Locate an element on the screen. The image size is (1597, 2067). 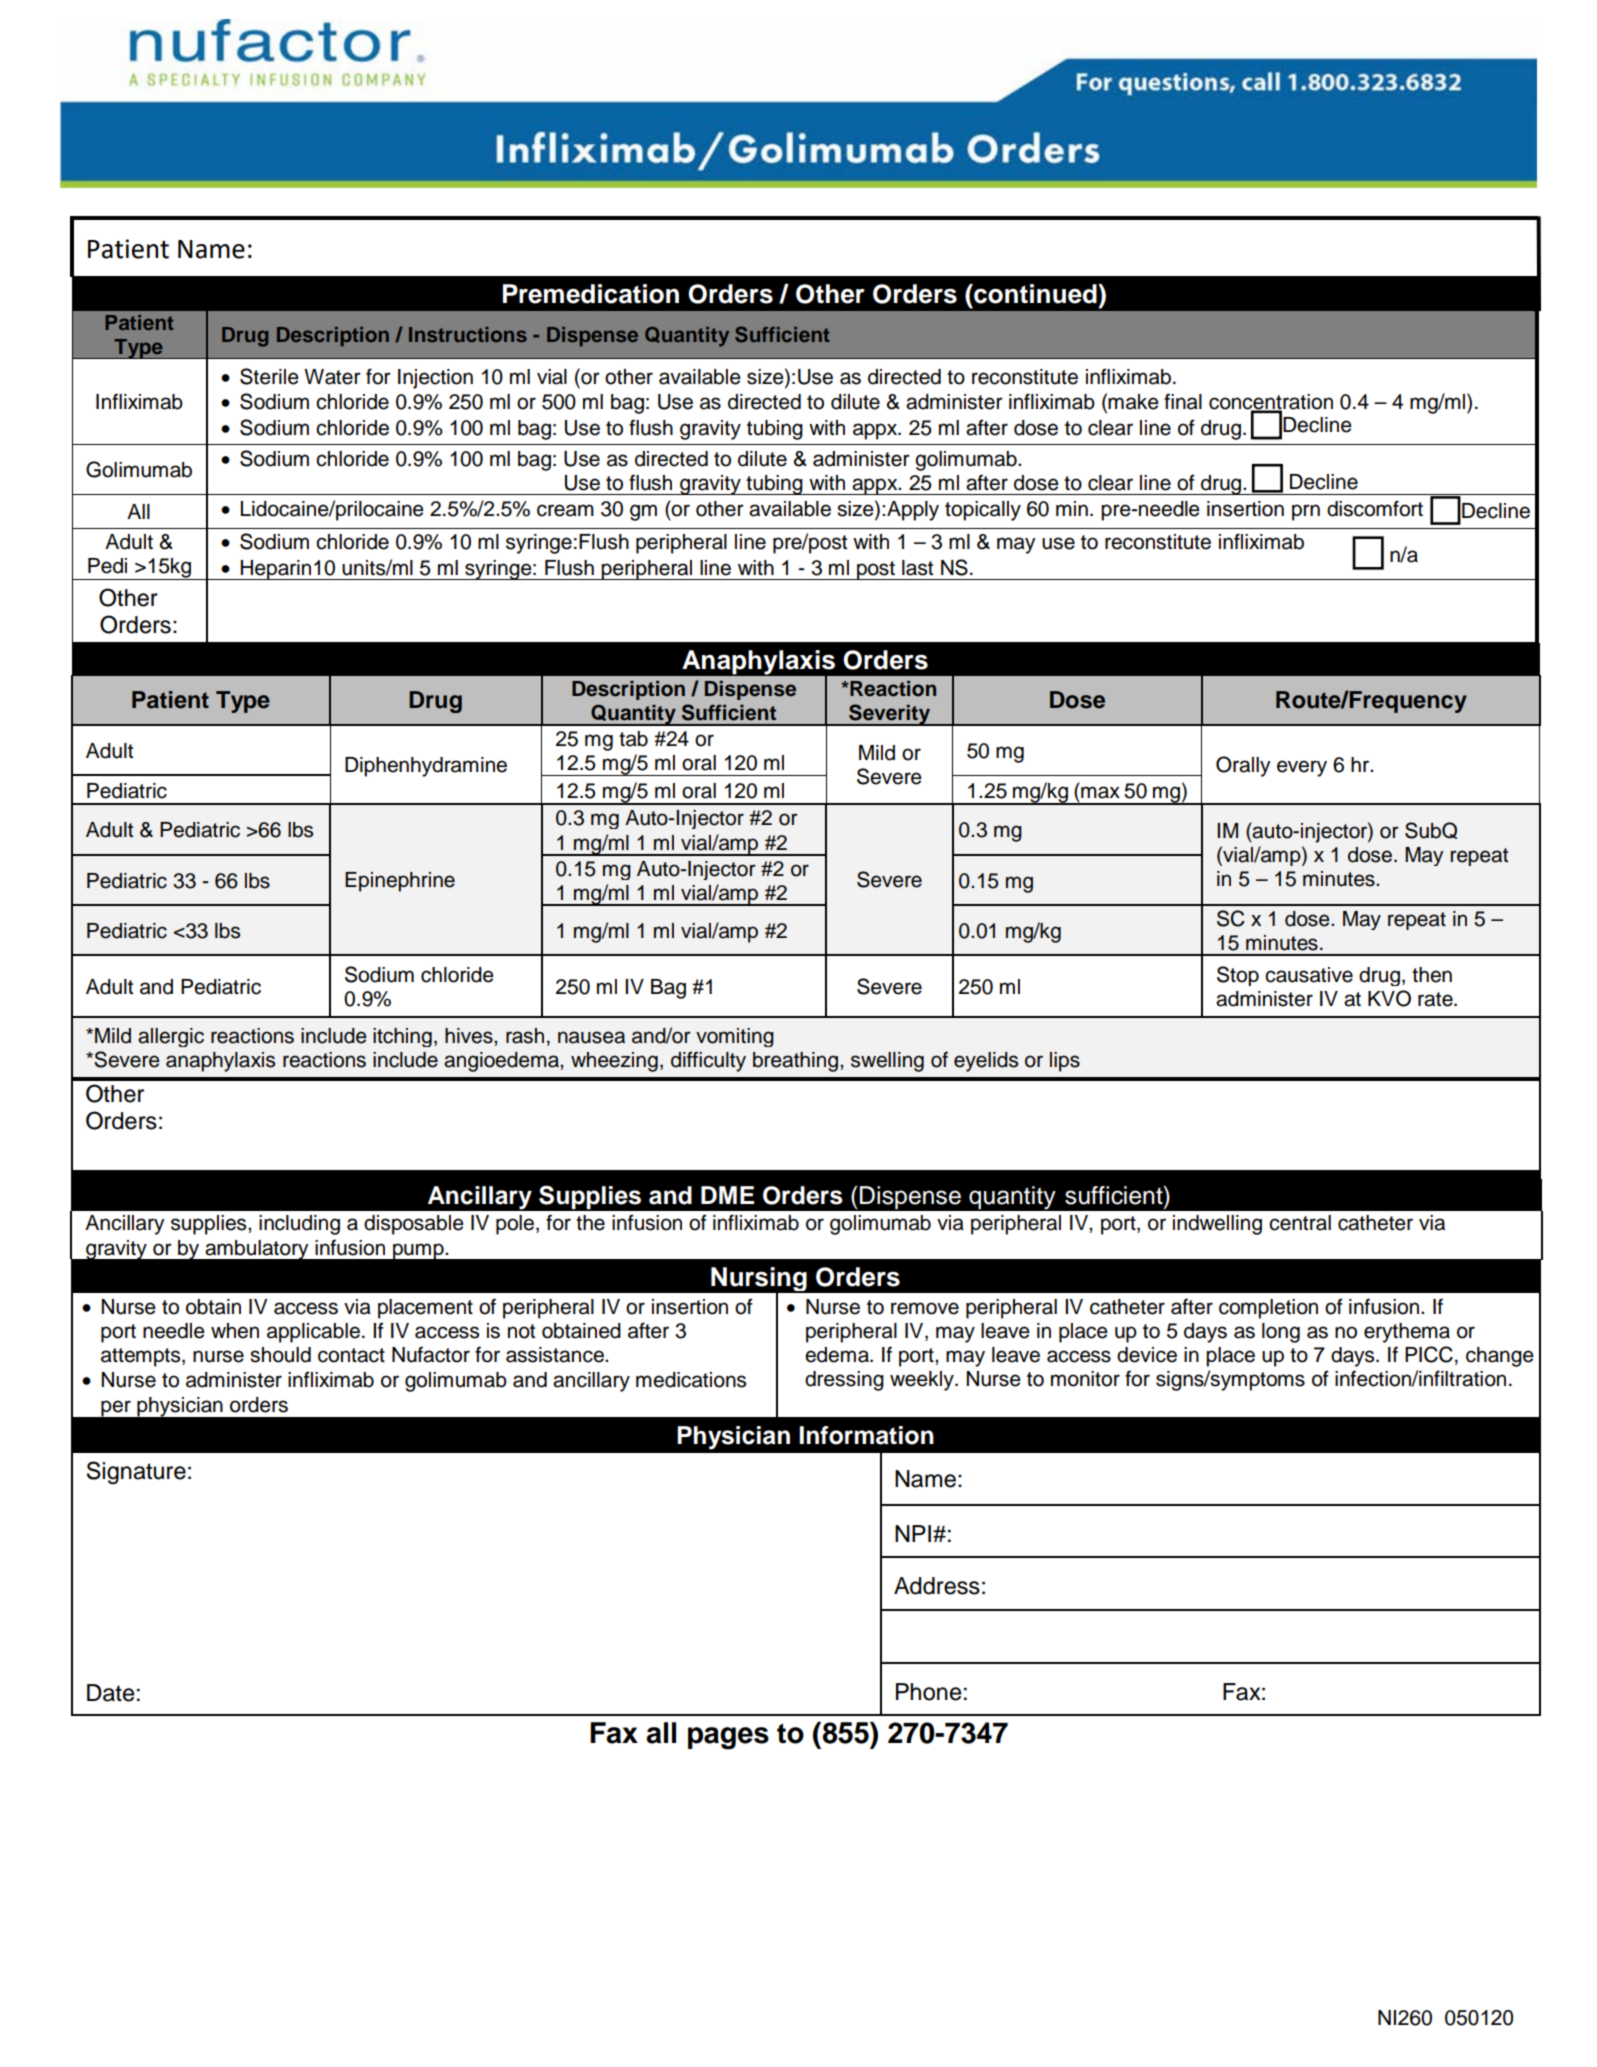
long is located at coordinates (1281, 1333).
